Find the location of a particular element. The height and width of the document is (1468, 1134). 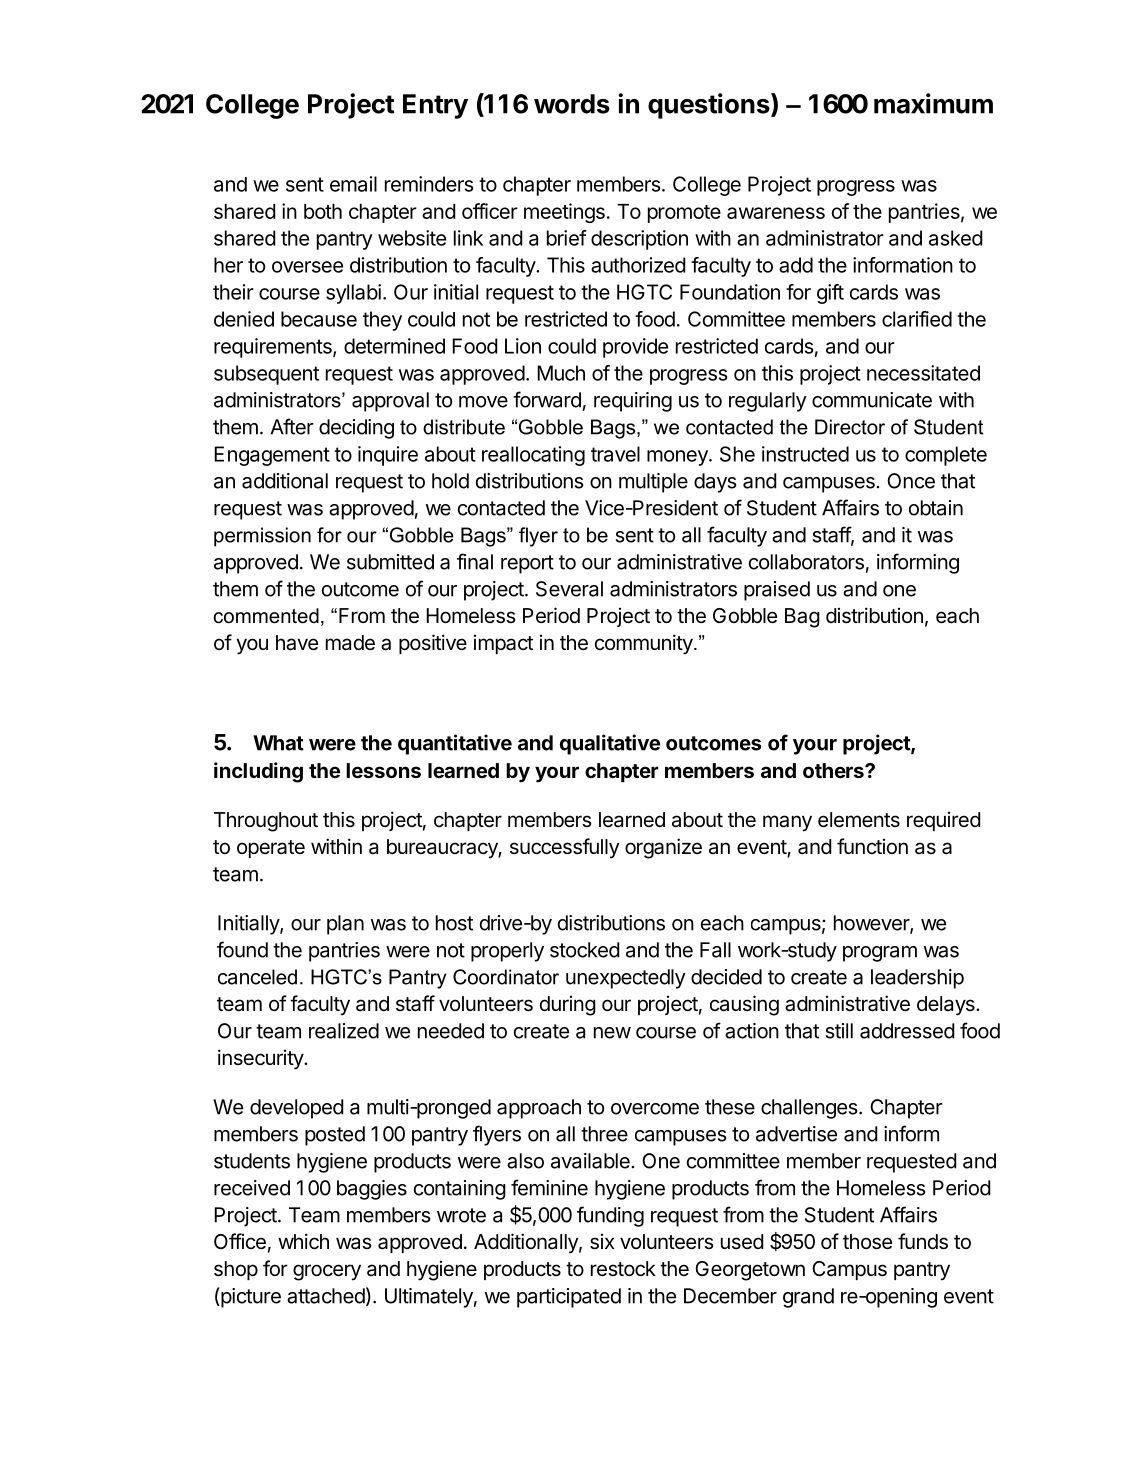

qualitative is located at coordinates (610, 744).
